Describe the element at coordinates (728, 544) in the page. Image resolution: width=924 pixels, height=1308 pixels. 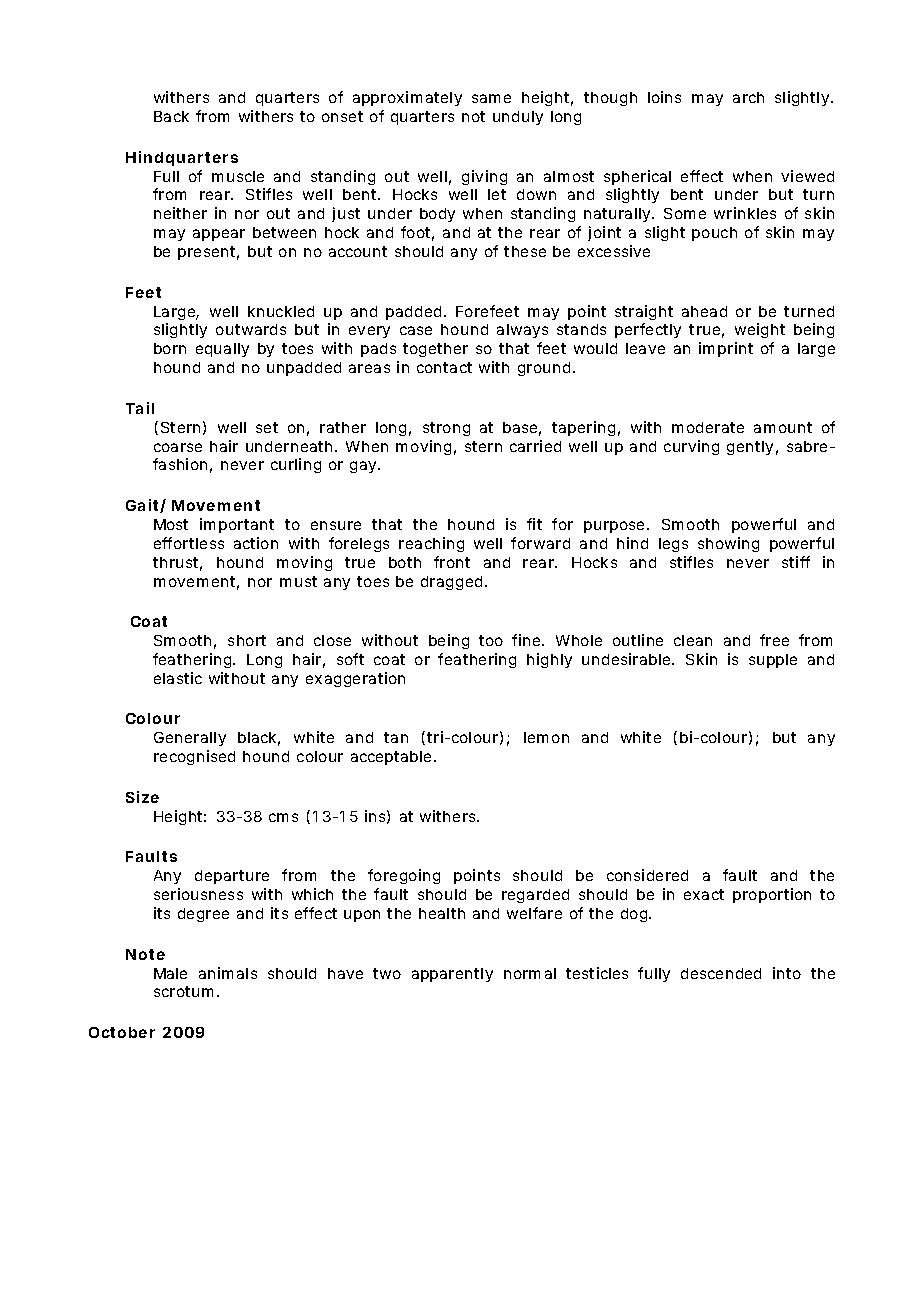
I see `showing` at that location.
